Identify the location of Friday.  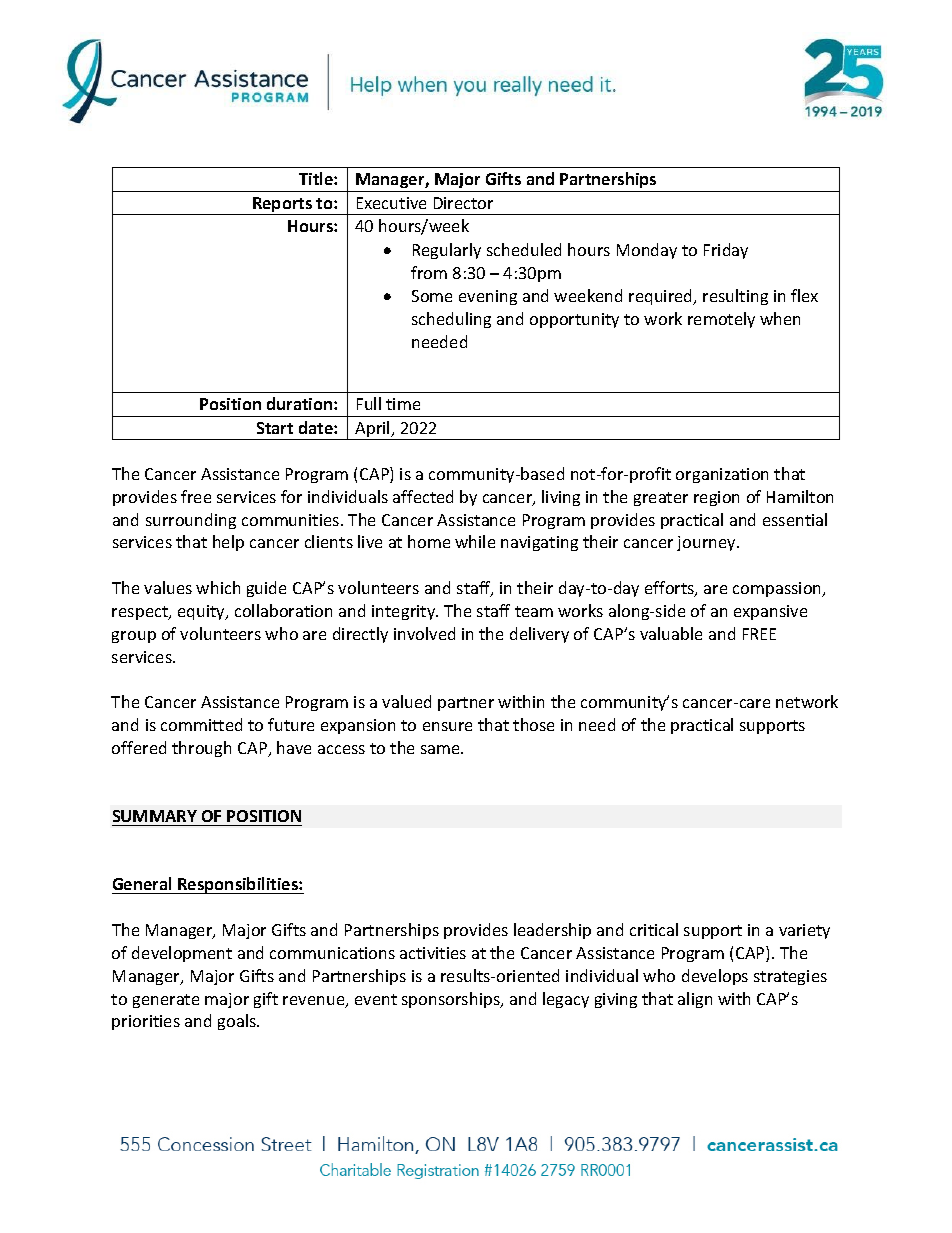
(726, 251).
